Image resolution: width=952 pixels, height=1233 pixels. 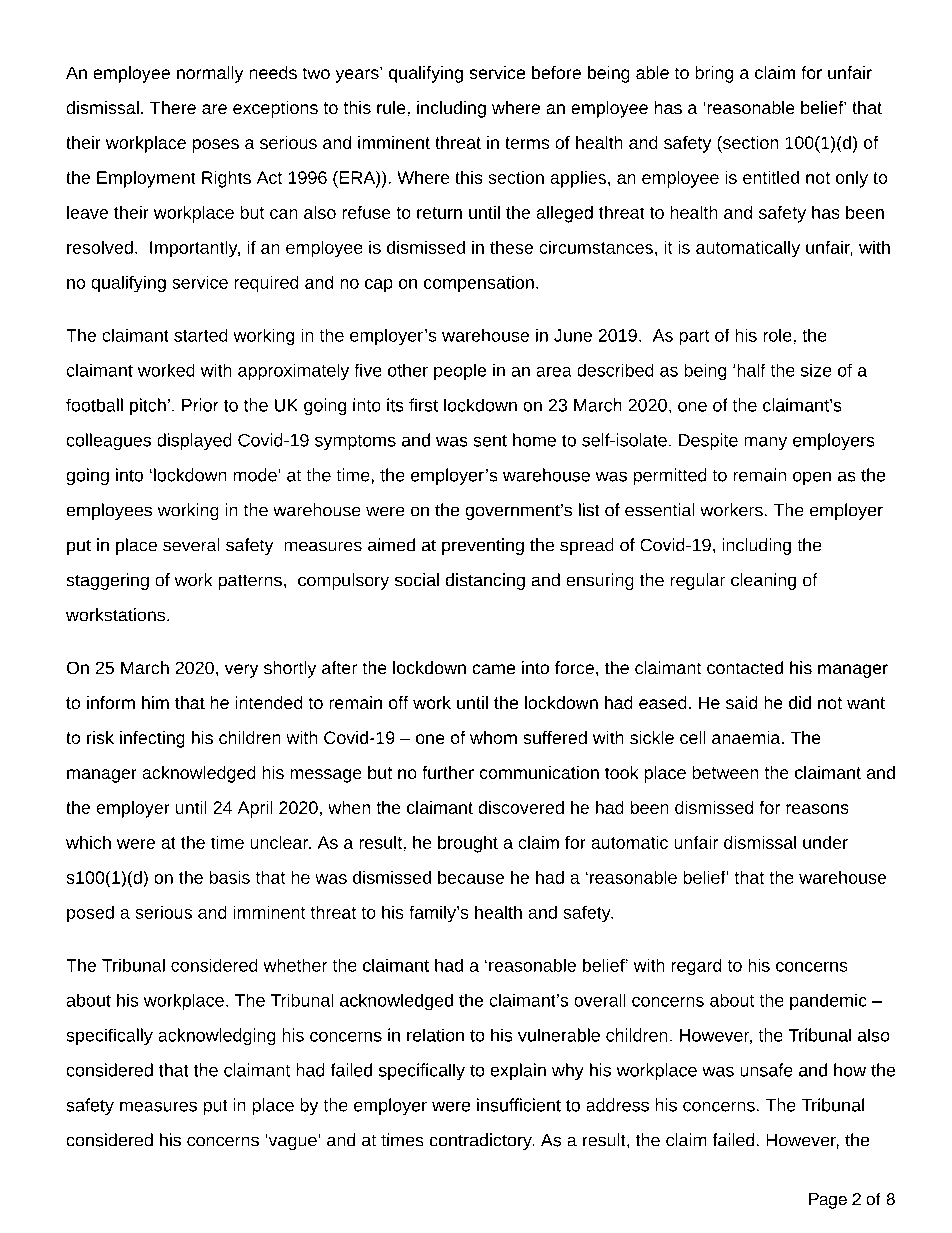 What do you see at coordinates (217, 1036) in the screenshot?
I see `acknowledging` at bounding box center [217, 1036].
